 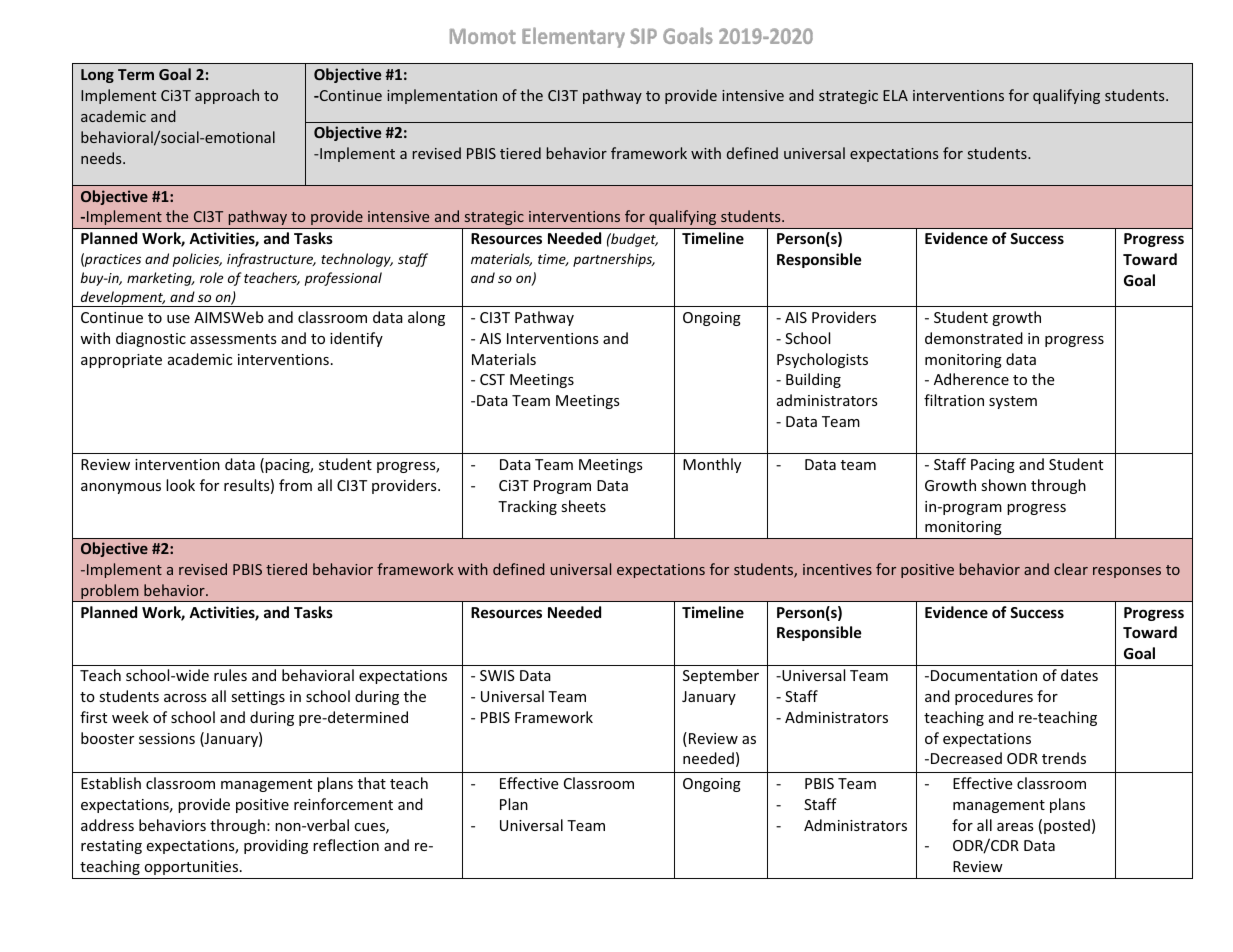 I want to click on partnerships, so click(x=614, y=260).
